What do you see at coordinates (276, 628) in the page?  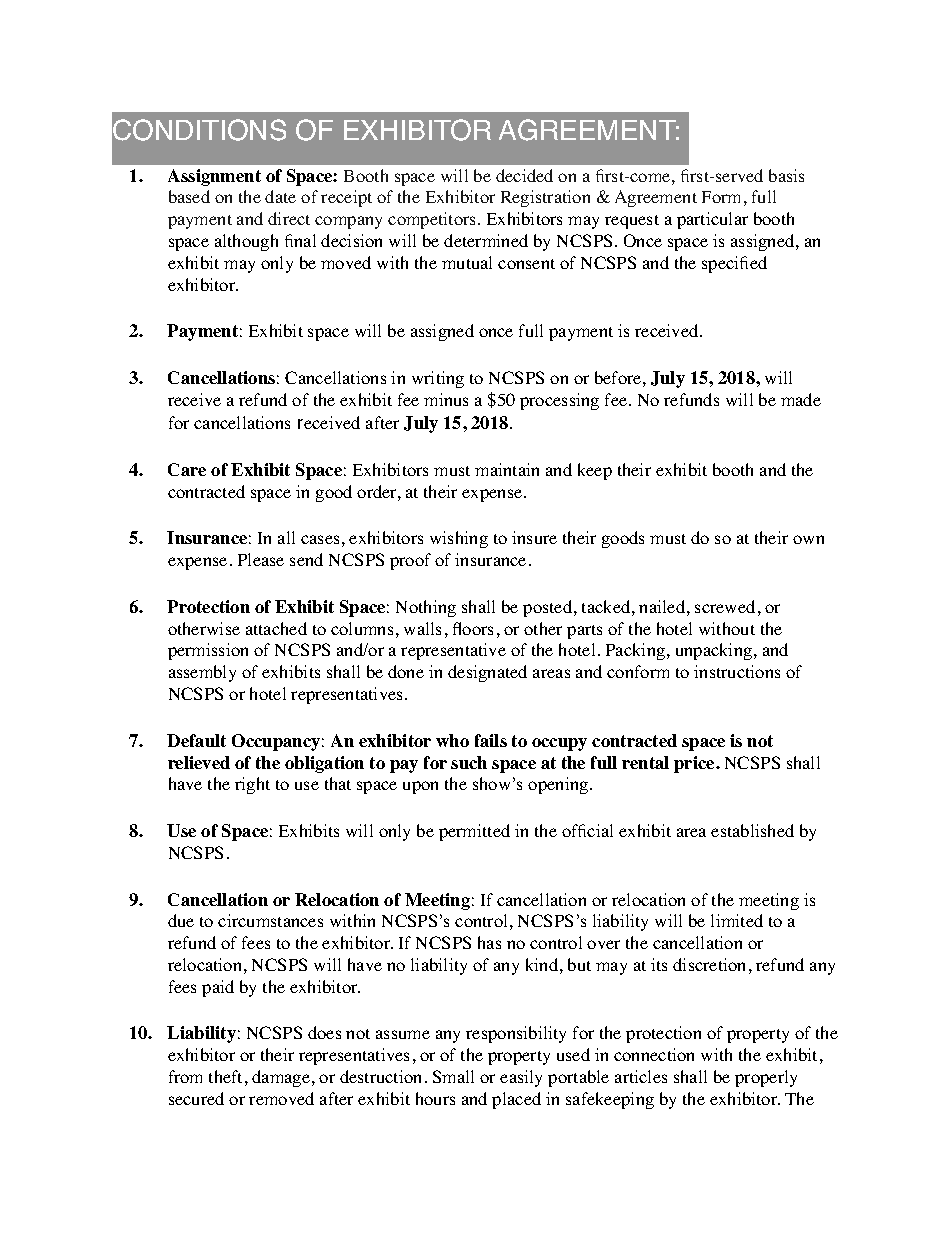 I see `attached` at bounding box center [276, 628].
